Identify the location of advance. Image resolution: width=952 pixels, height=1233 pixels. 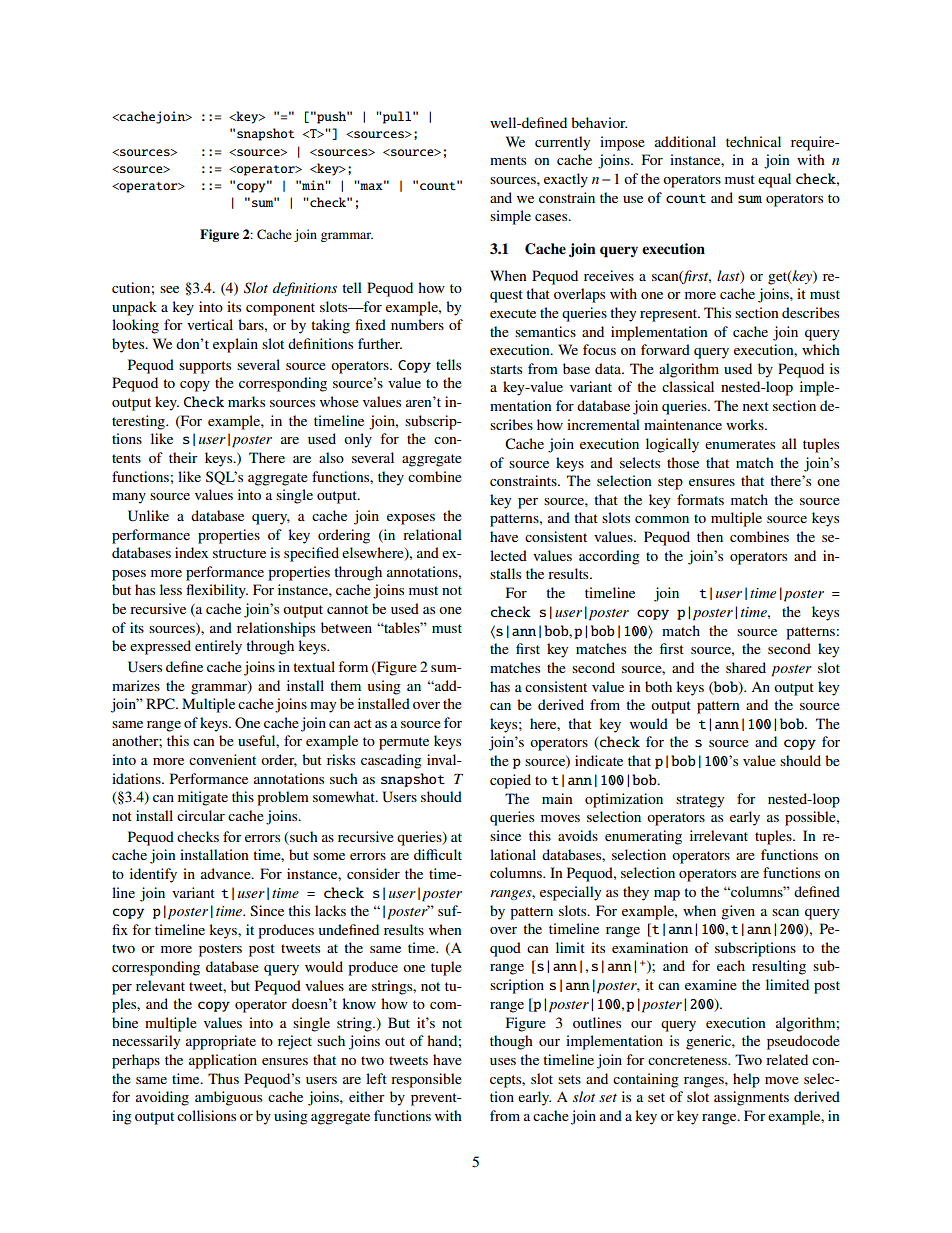
(227, 873).
